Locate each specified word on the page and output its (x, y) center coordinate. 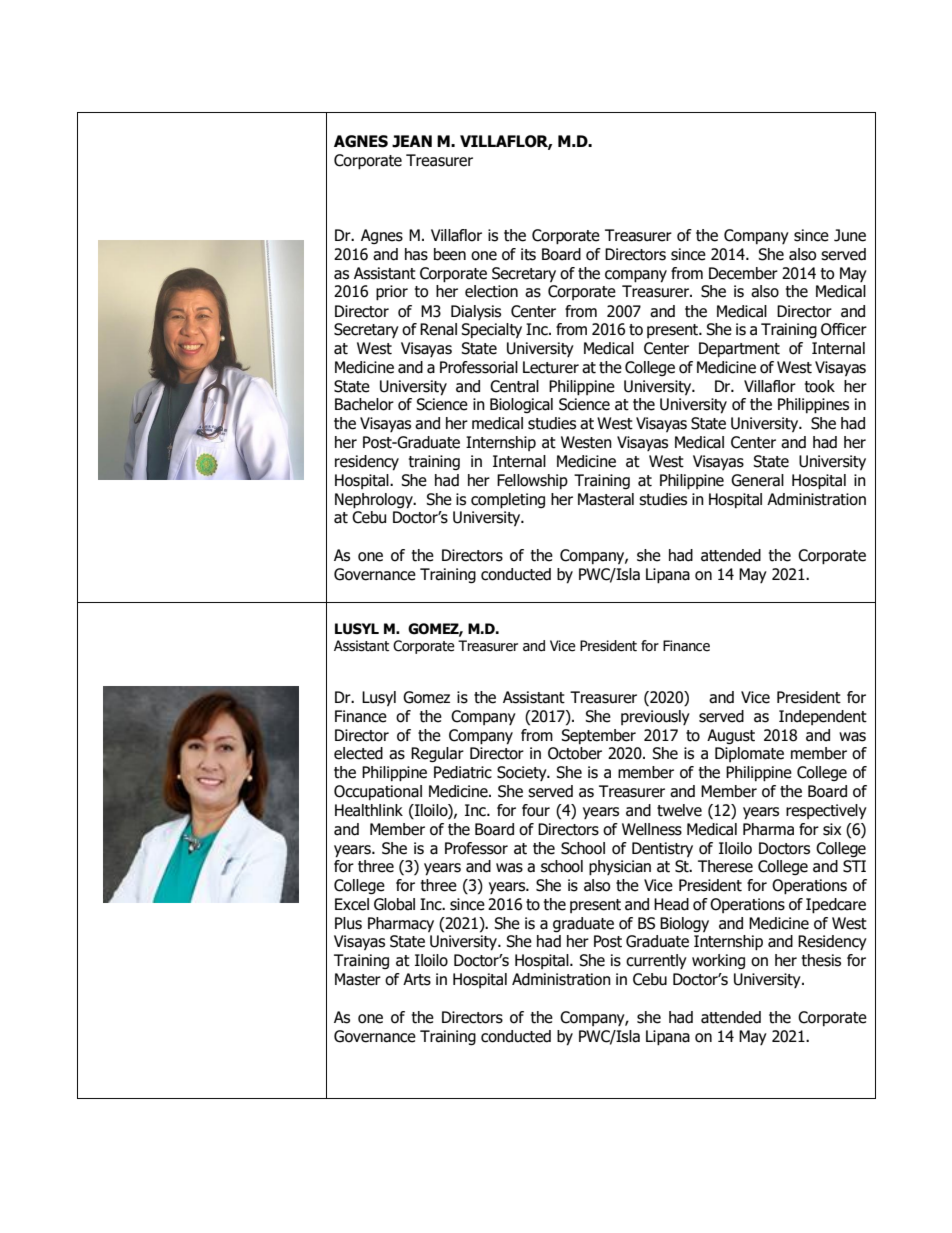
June (850, 235)
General (757, 480)
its (528, 254)
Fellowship (532, 481)
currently (656, 961)
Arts (417, 979)
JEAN (412, 141)
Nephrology (375, 501)
